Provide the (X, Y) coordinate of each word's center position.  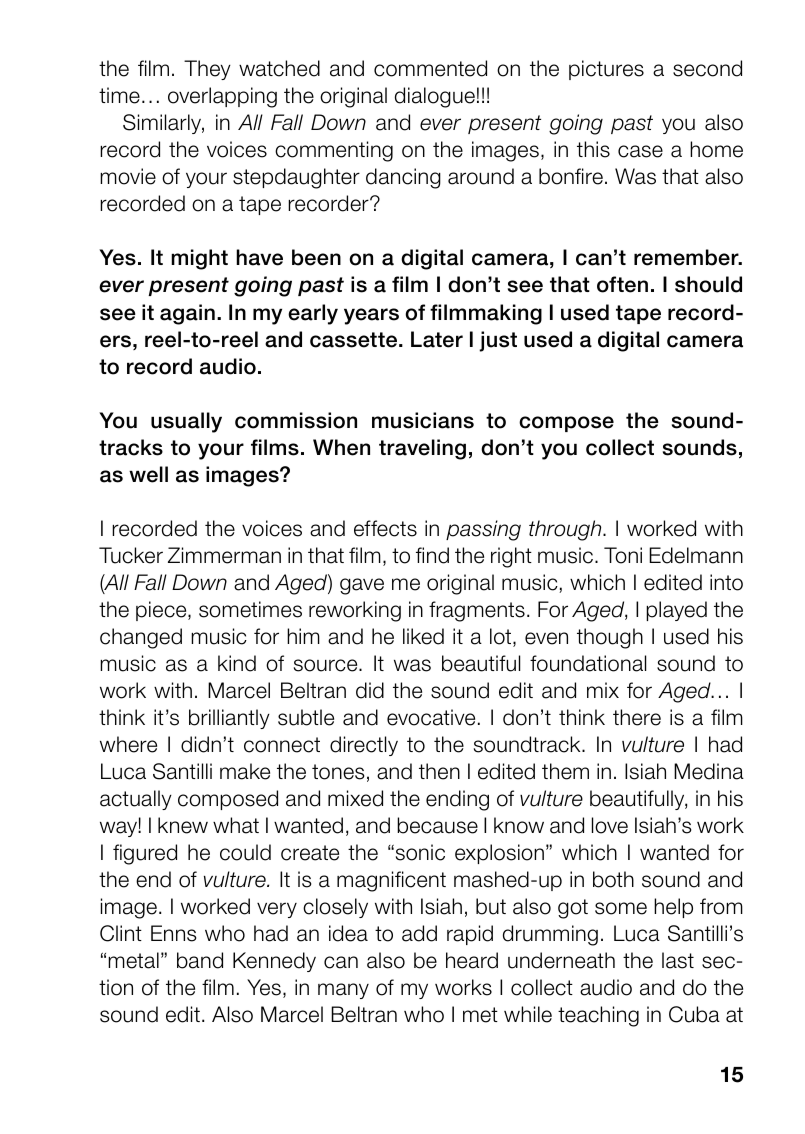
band (200, 960)
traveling (422, 449)
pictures (606, 70)
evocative (431, 717)
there (637, 717)
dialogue (435, 97)
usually (186, 422)
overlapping (222, 97)
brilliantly (229, 719)
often (622, 284)
